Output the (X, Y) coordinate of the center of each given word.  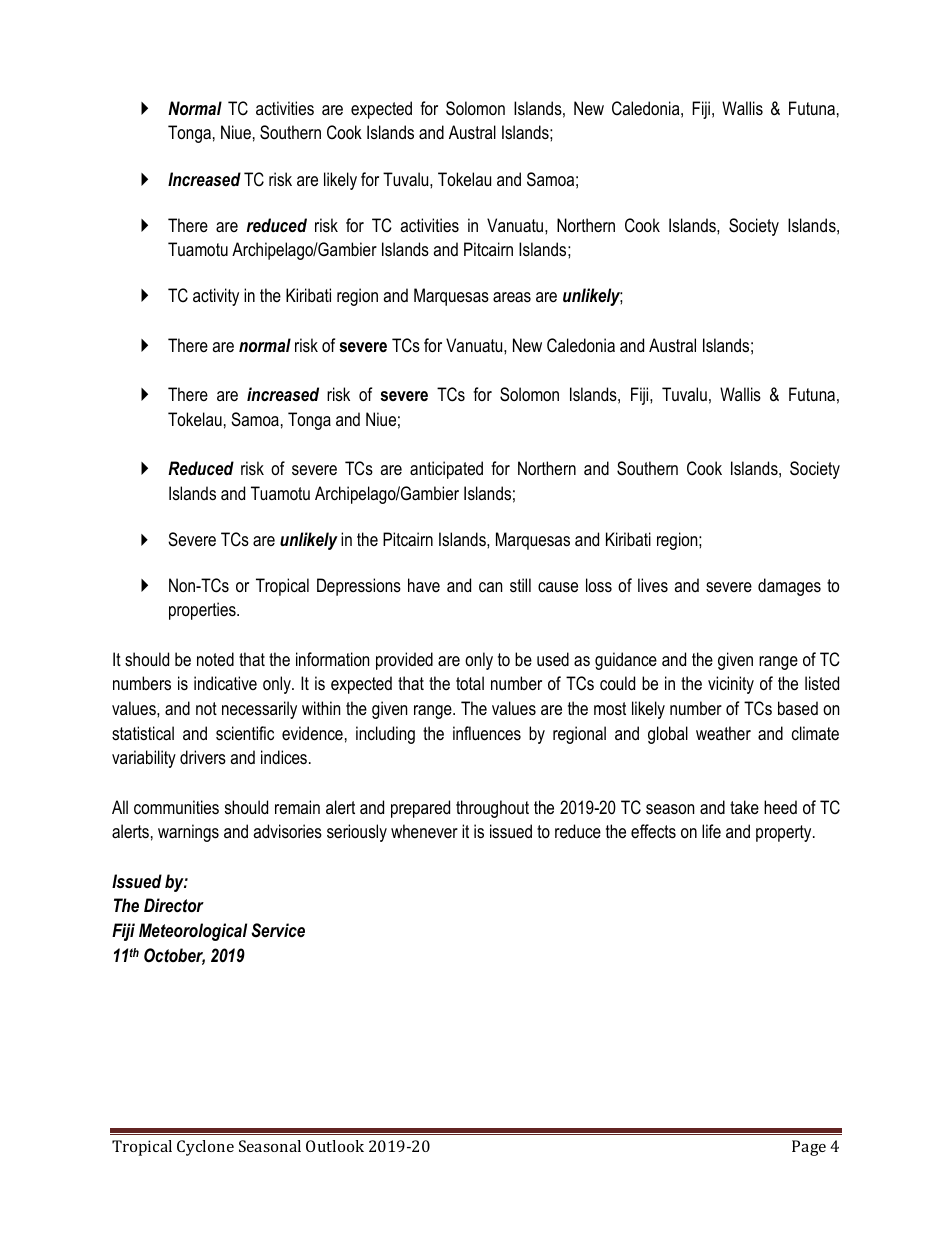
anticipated (446, 470)
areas (512, 297)
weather (723, 733)
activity (216, 297)
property (785, 833)
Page (809, 1148)
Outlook (335, 1146)
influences (487, 733)
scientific (245, 733)
